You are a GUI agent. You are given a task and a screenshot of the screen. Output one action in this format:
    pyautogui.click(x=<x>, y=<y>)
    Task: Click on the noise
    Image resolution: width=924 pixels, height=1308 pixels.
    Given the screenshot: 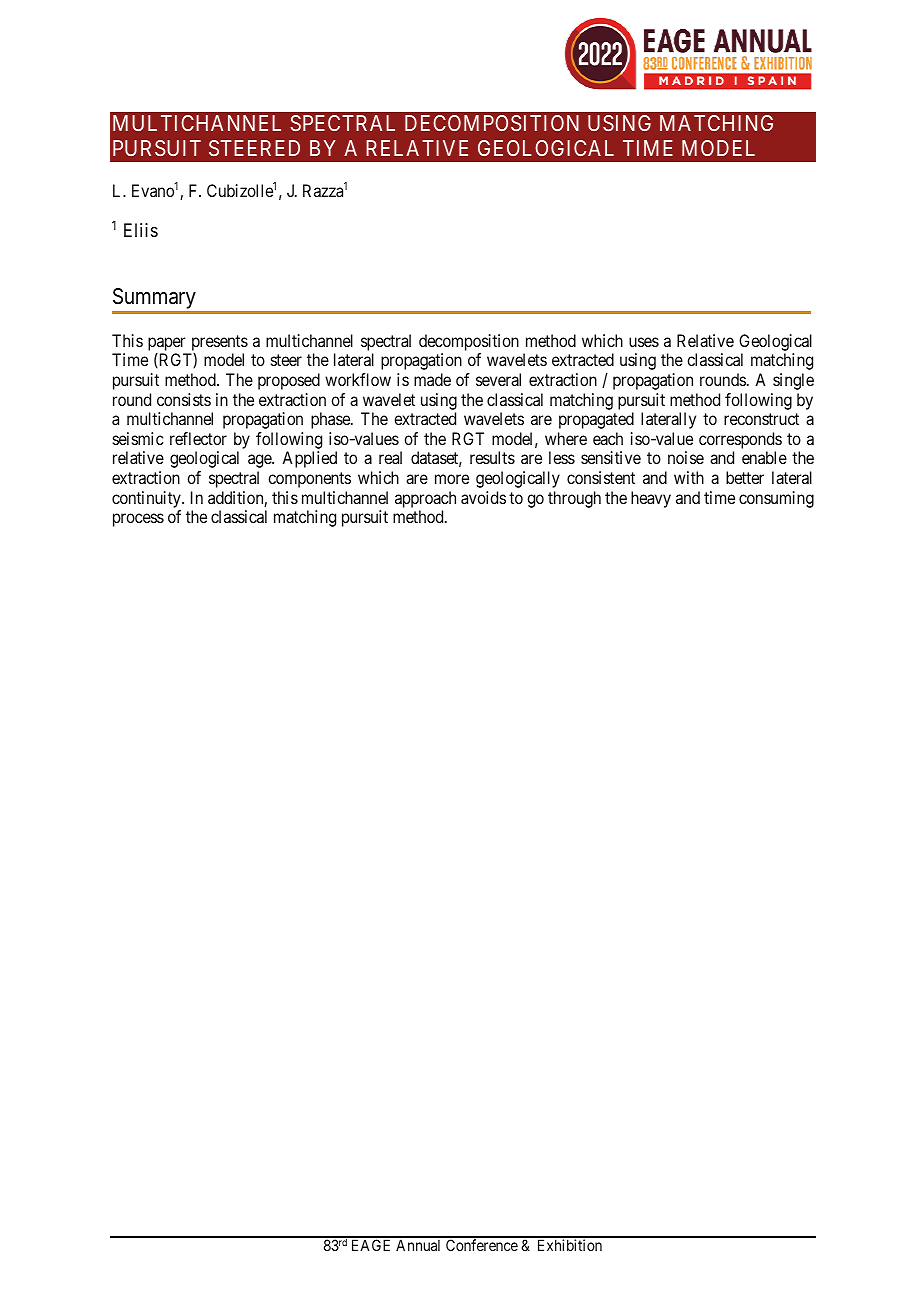 What is the action you would take?
    pyautogui.click(x=686, y=457)
